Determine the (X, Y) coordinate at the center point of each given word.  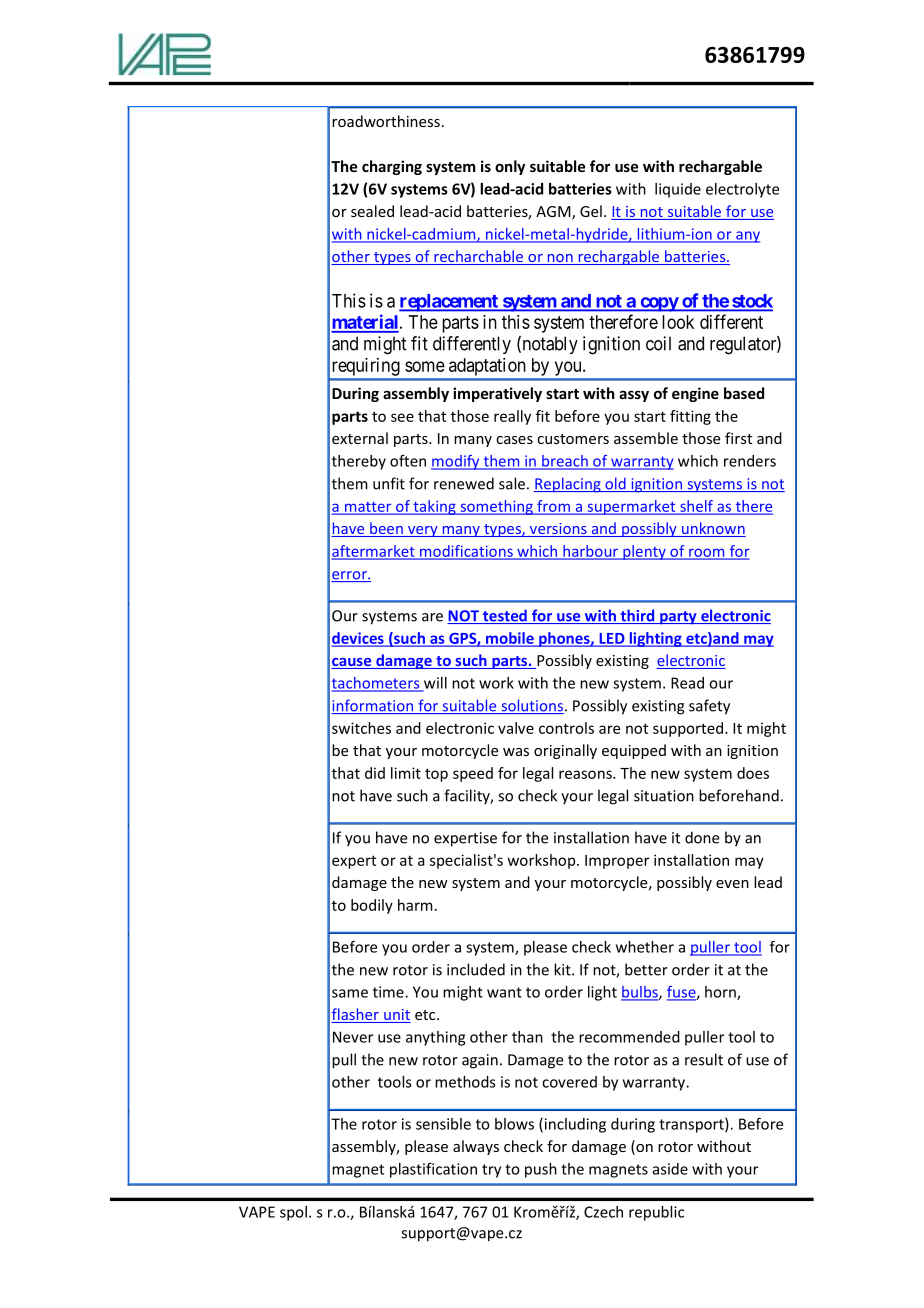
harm (415, 905)
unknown (713, 529)
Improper (617, 862)
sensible (443, 1124)
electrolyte (742, 190)
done (702, 837)
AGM (554, 213)
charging (392, 167)
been (386, 529)
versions (558, 530)
